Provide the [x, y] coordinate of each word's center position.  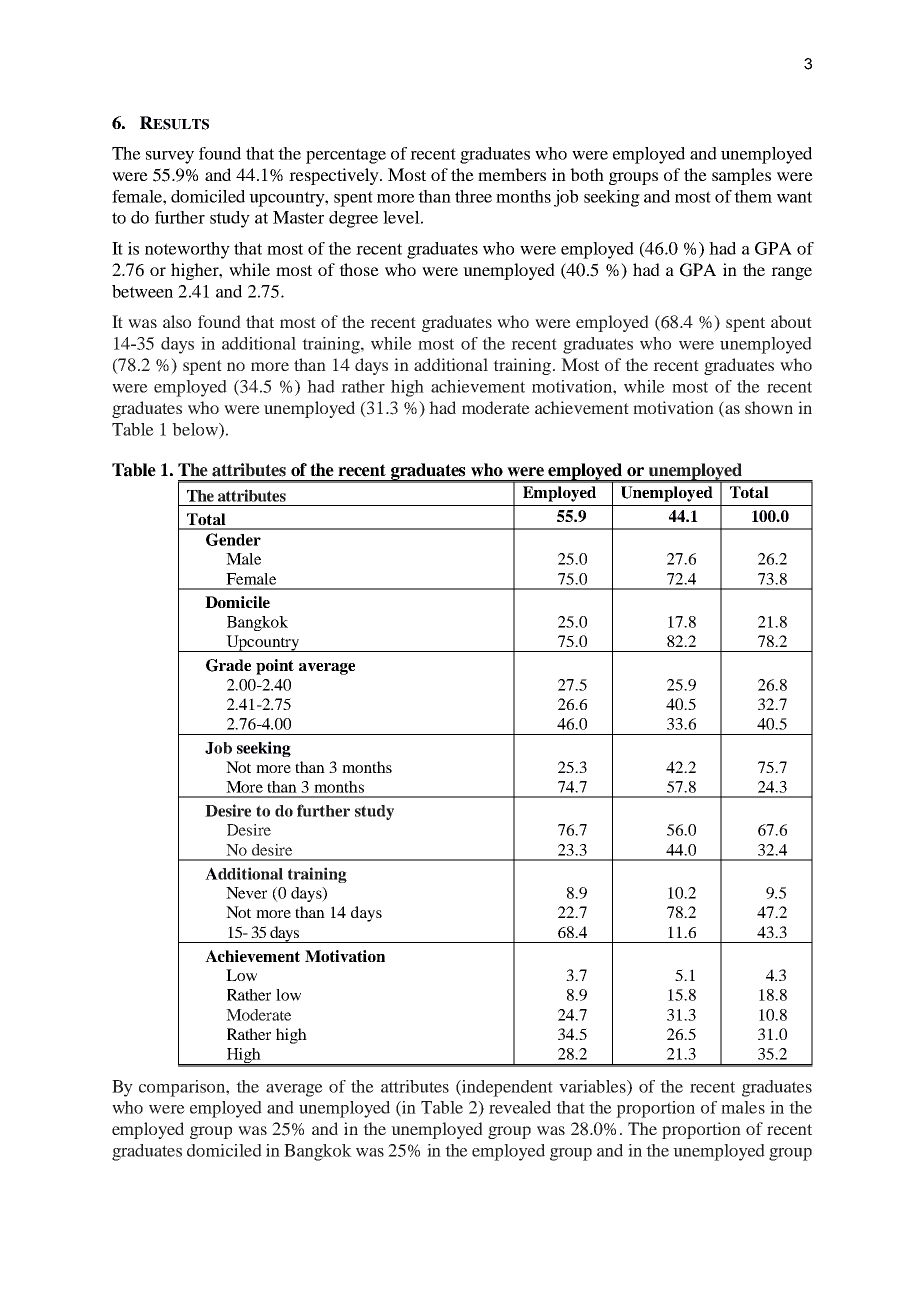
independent [506, 1088]
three [473, 196]
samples [741, 176]
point [275, 667]
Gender [233, 539]
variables [593, 1086]
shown [769, 407]
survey [170, 157]
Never [246, 893]
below [196, 429]
